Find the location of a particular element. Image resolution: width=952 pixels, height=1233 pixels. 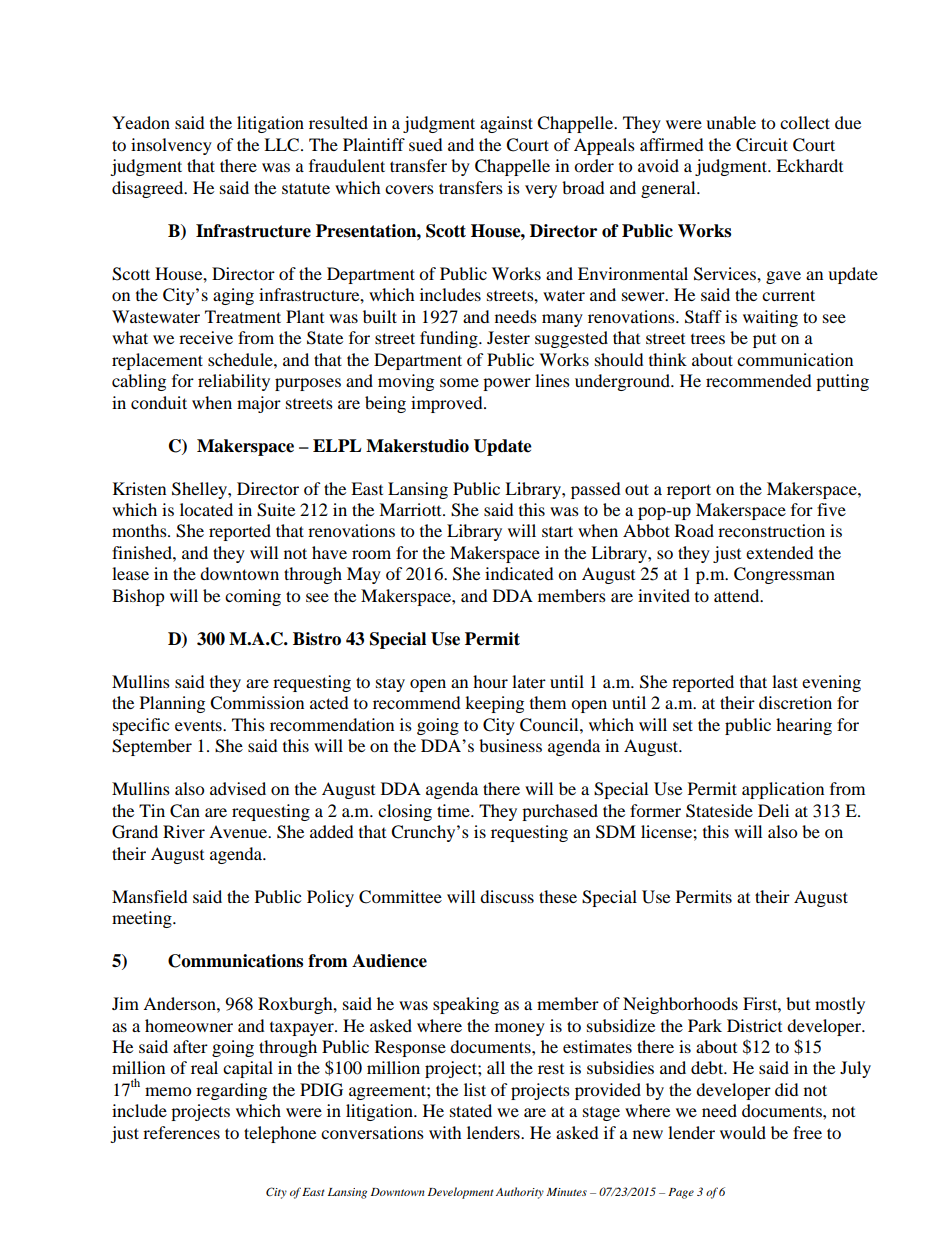

Authority is located at coordinates (520, 1193).
